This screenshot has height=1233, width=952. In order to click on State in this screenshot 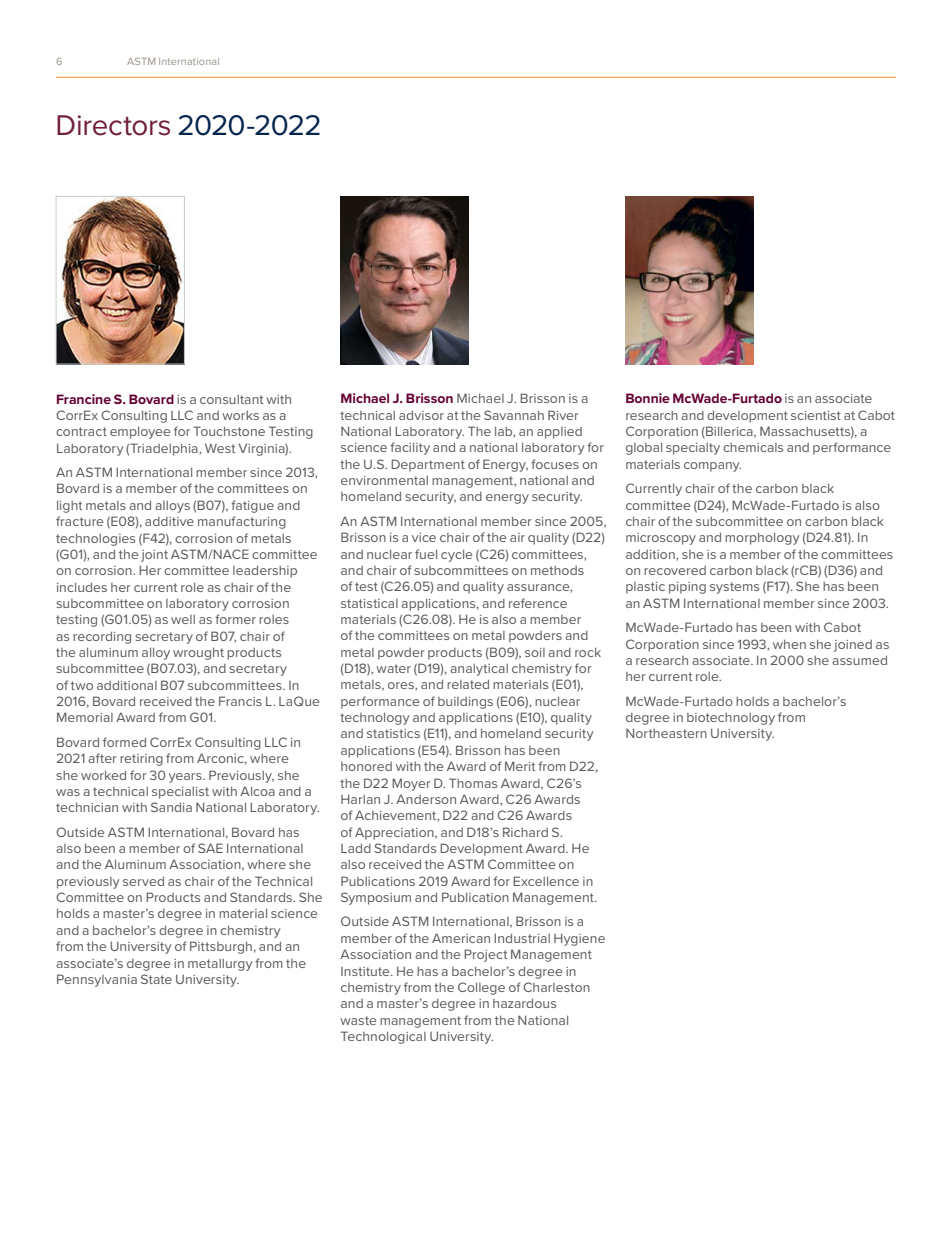, I will do `click(156, 979)`.
